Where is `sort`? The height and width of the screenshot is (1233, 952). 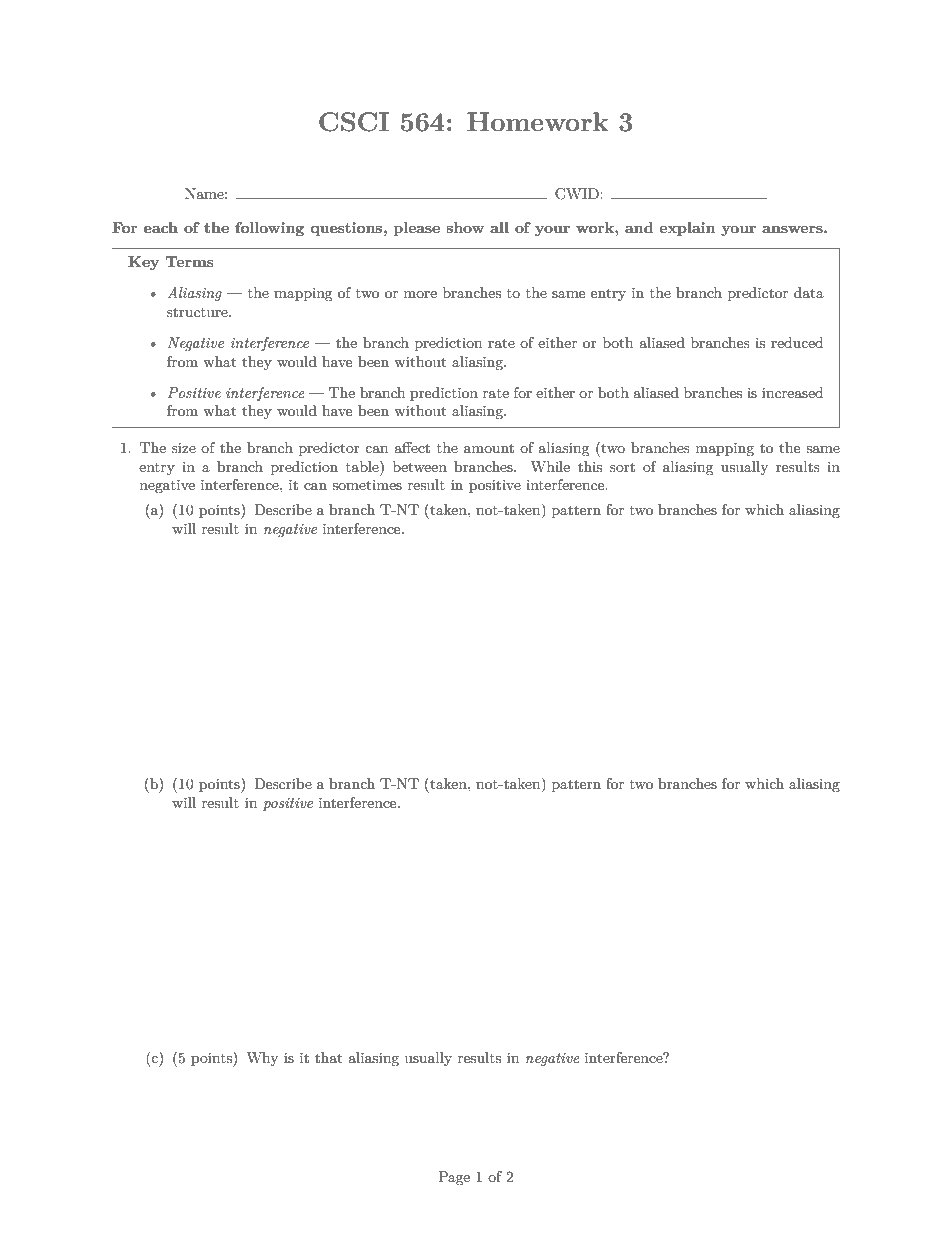 sort is located at coordinates (622, 467).
